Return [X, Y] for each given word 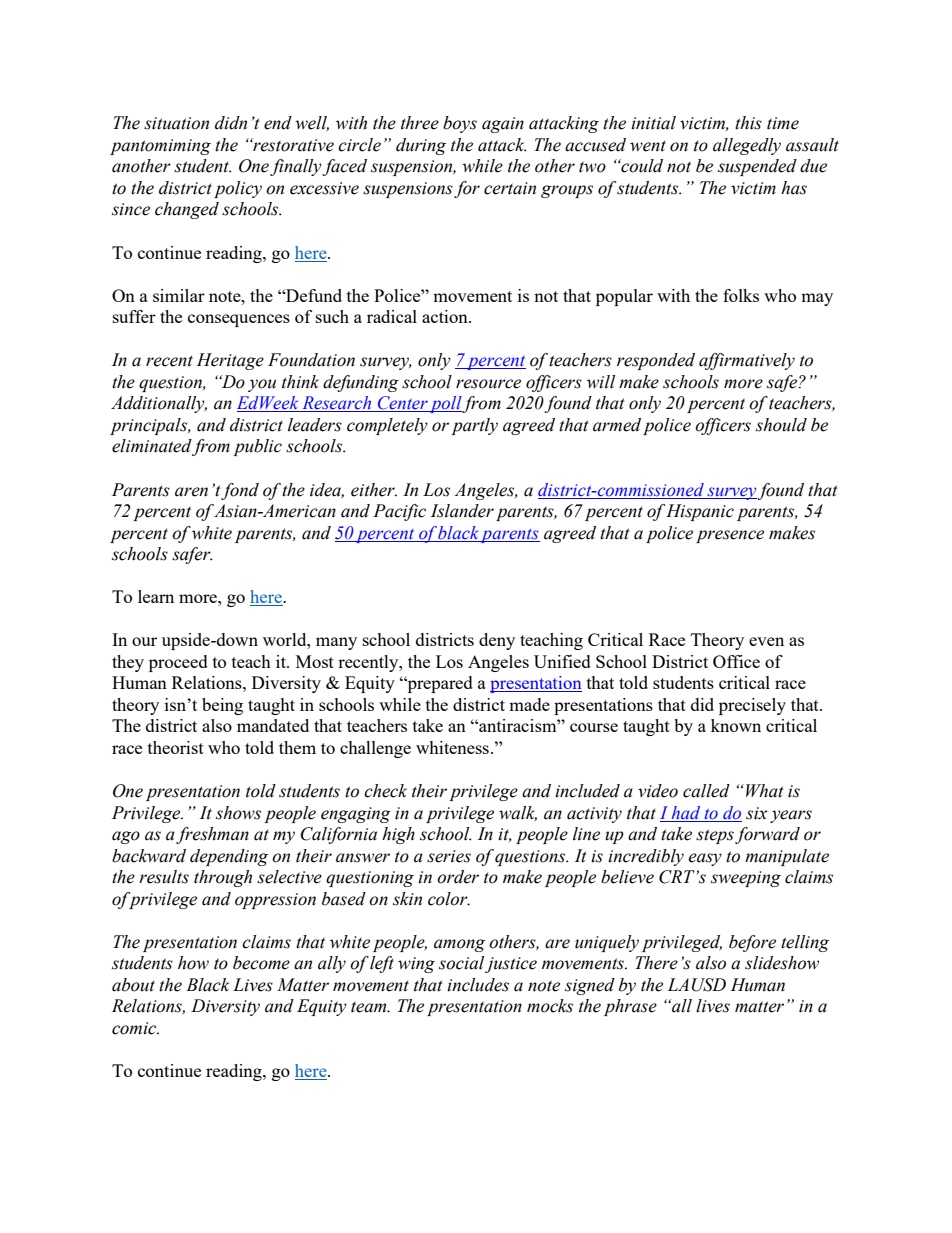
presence [730, 536]
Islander [462, 511]
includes [478, 985]
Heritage [230, 361]
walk [518, 813]
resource [488, 384]
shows [238, 813]
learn [156, 596]
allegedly [747, 146]
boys [460, 124]
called [706, 791]
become [261, 963]
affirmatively [747, 361]
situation [176, 123]
